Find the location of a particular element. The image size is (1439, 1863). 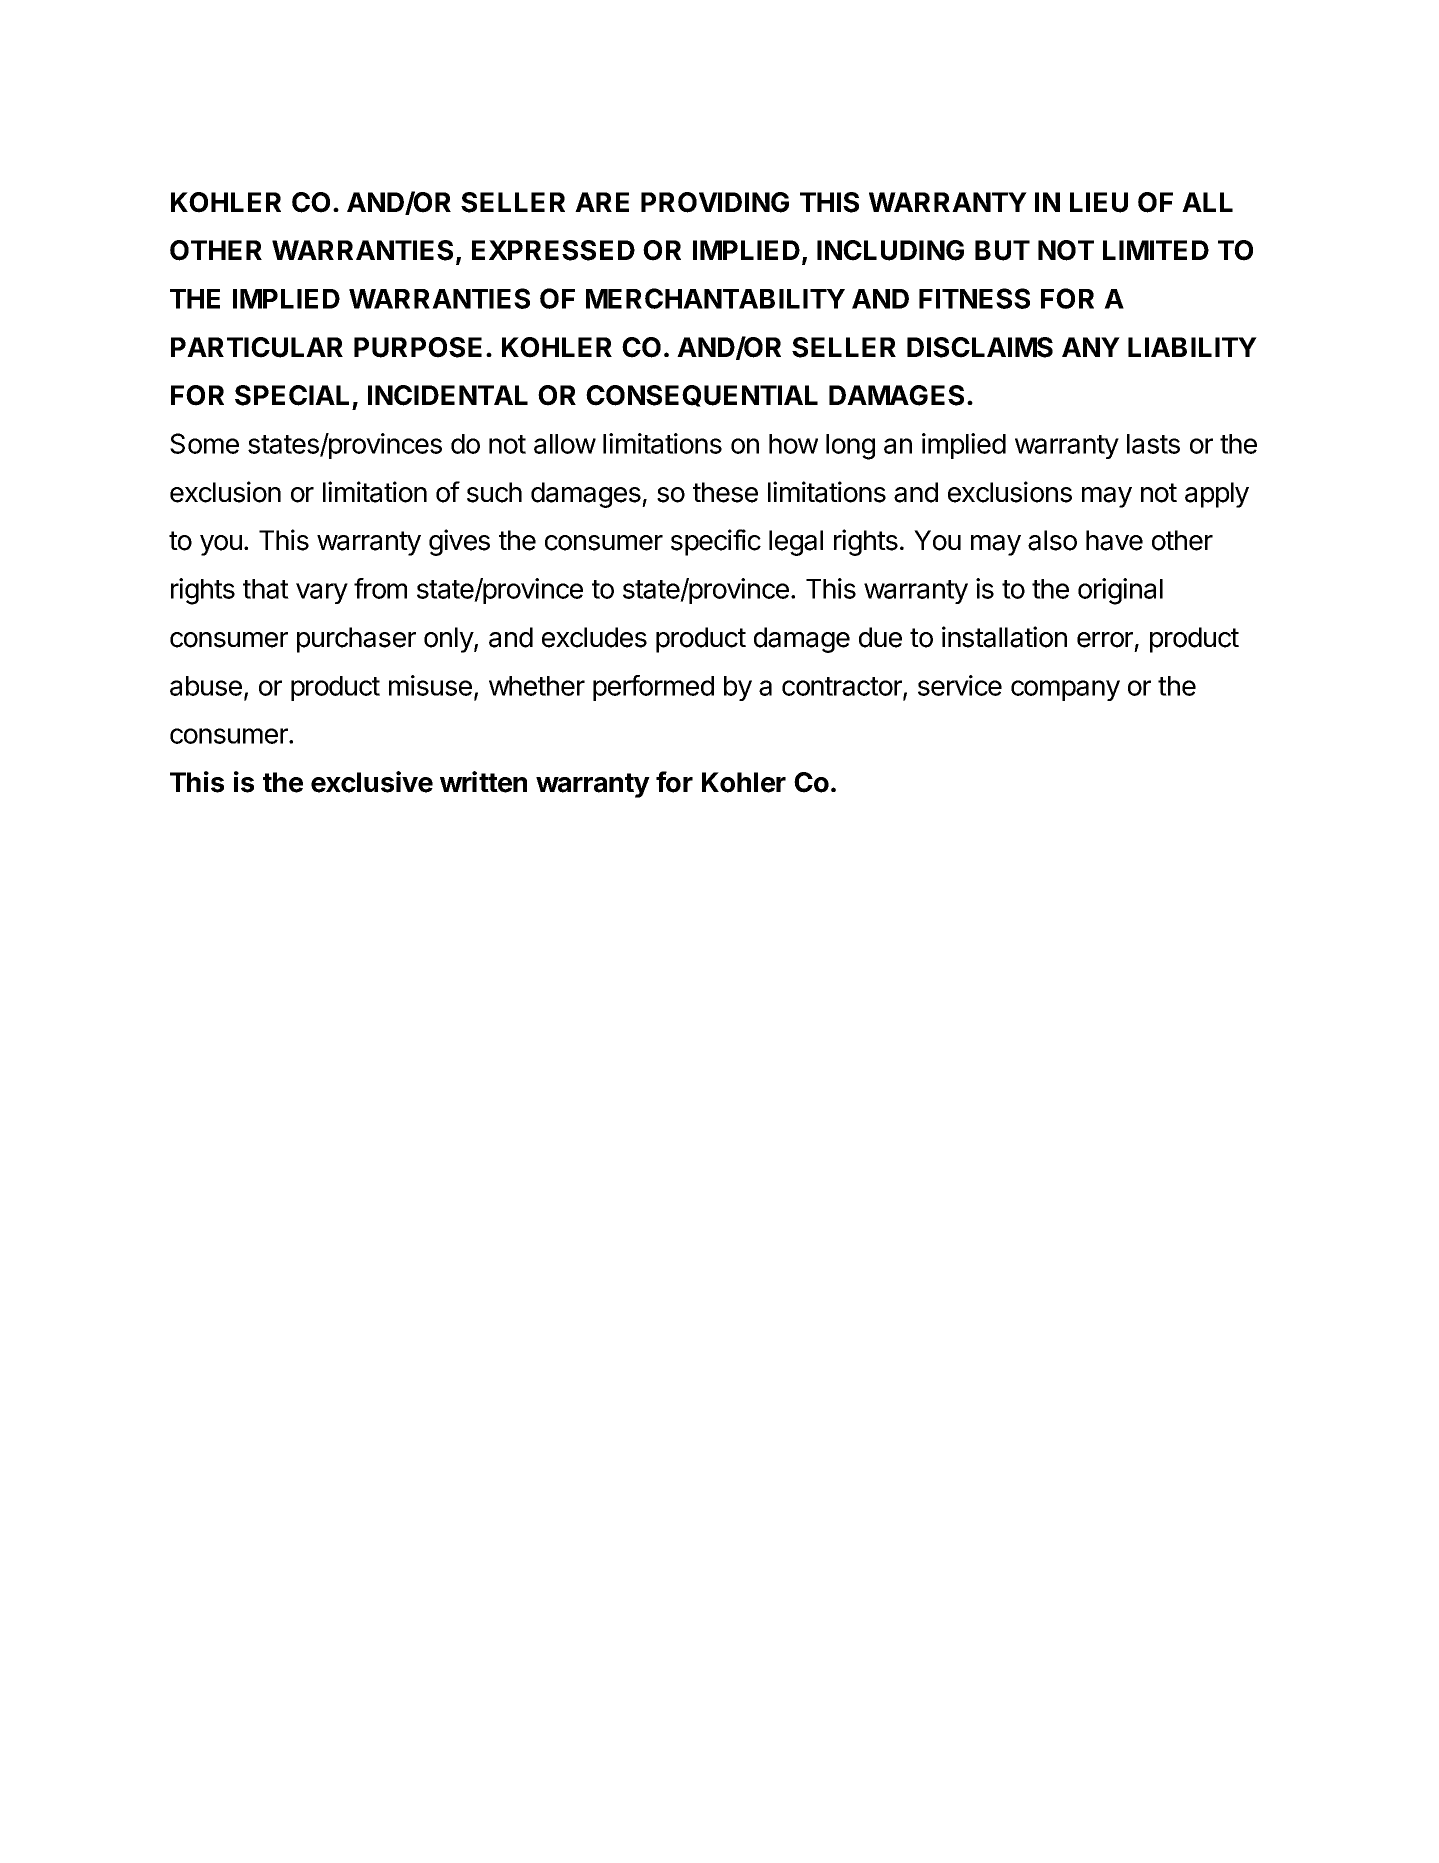

CONSEQUENTIAL is located at coordinates (702, 396).
